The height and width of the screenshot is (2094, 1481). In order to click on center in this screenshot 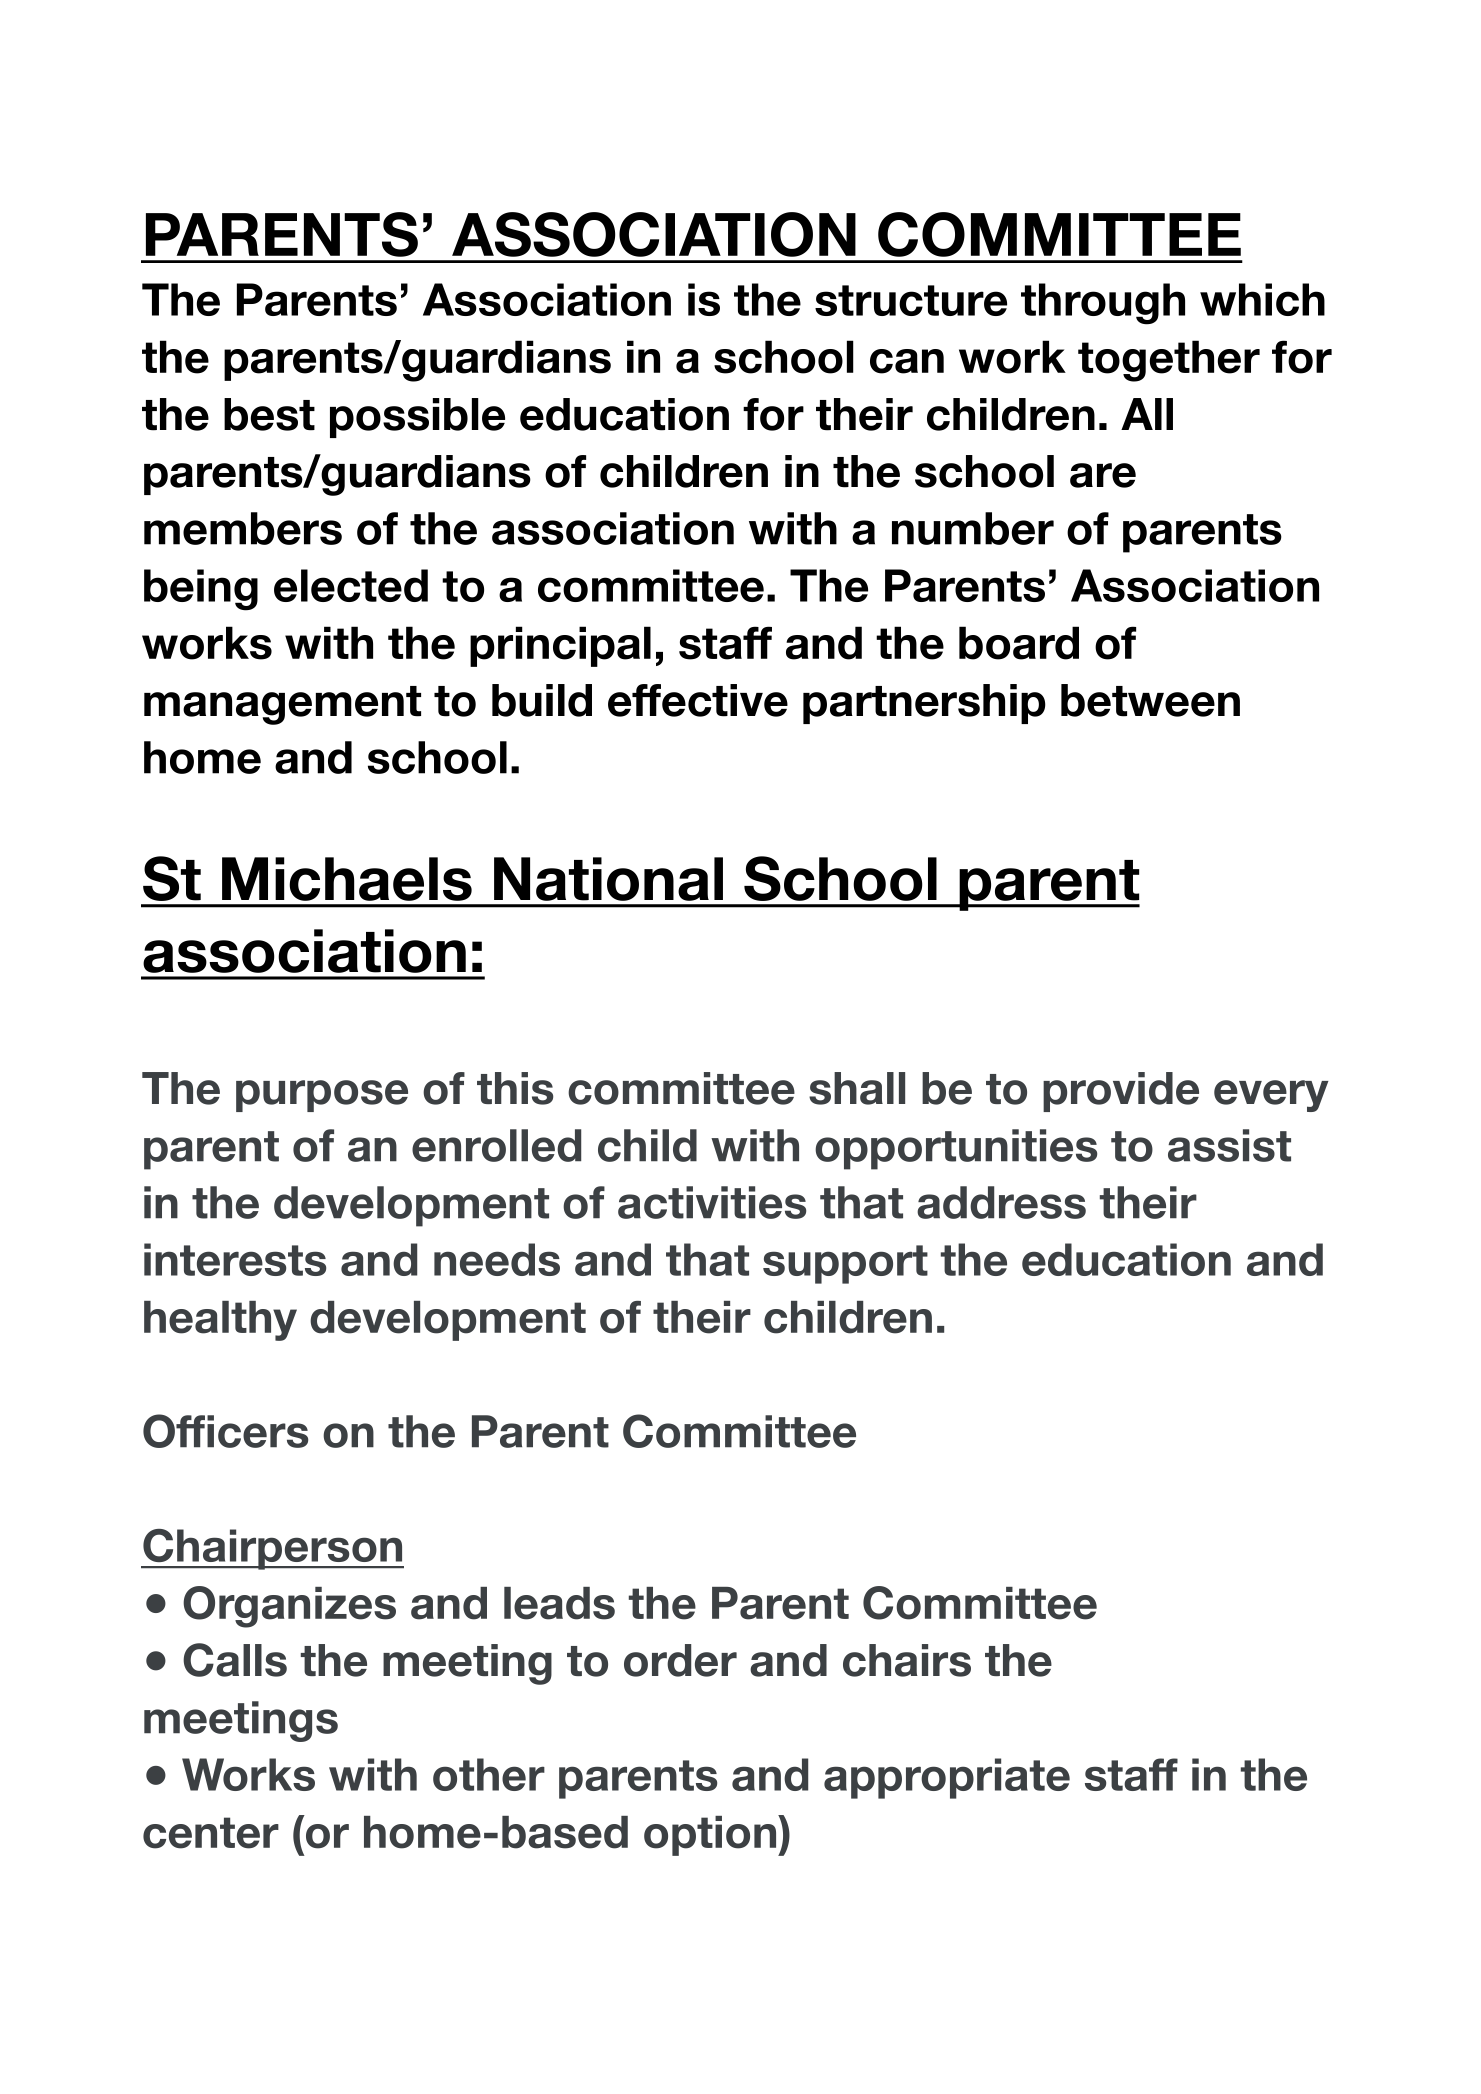, I will do `click(211, 1833)`.
